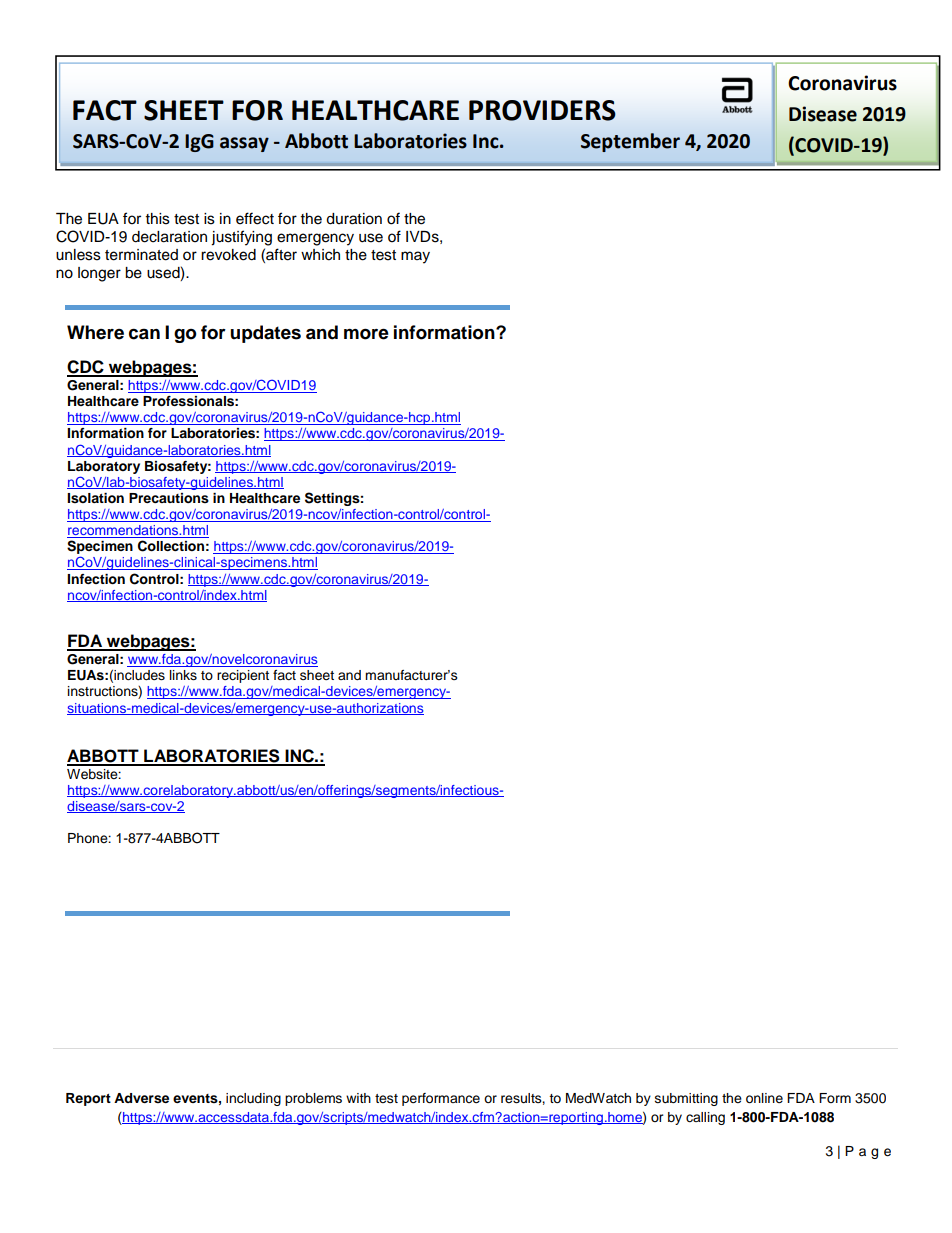 This screenshot has width=952, height=1233. What do you see at coordinates (630, 142) in the screenshot?
I see `September` at bounding box center [630, 142].
